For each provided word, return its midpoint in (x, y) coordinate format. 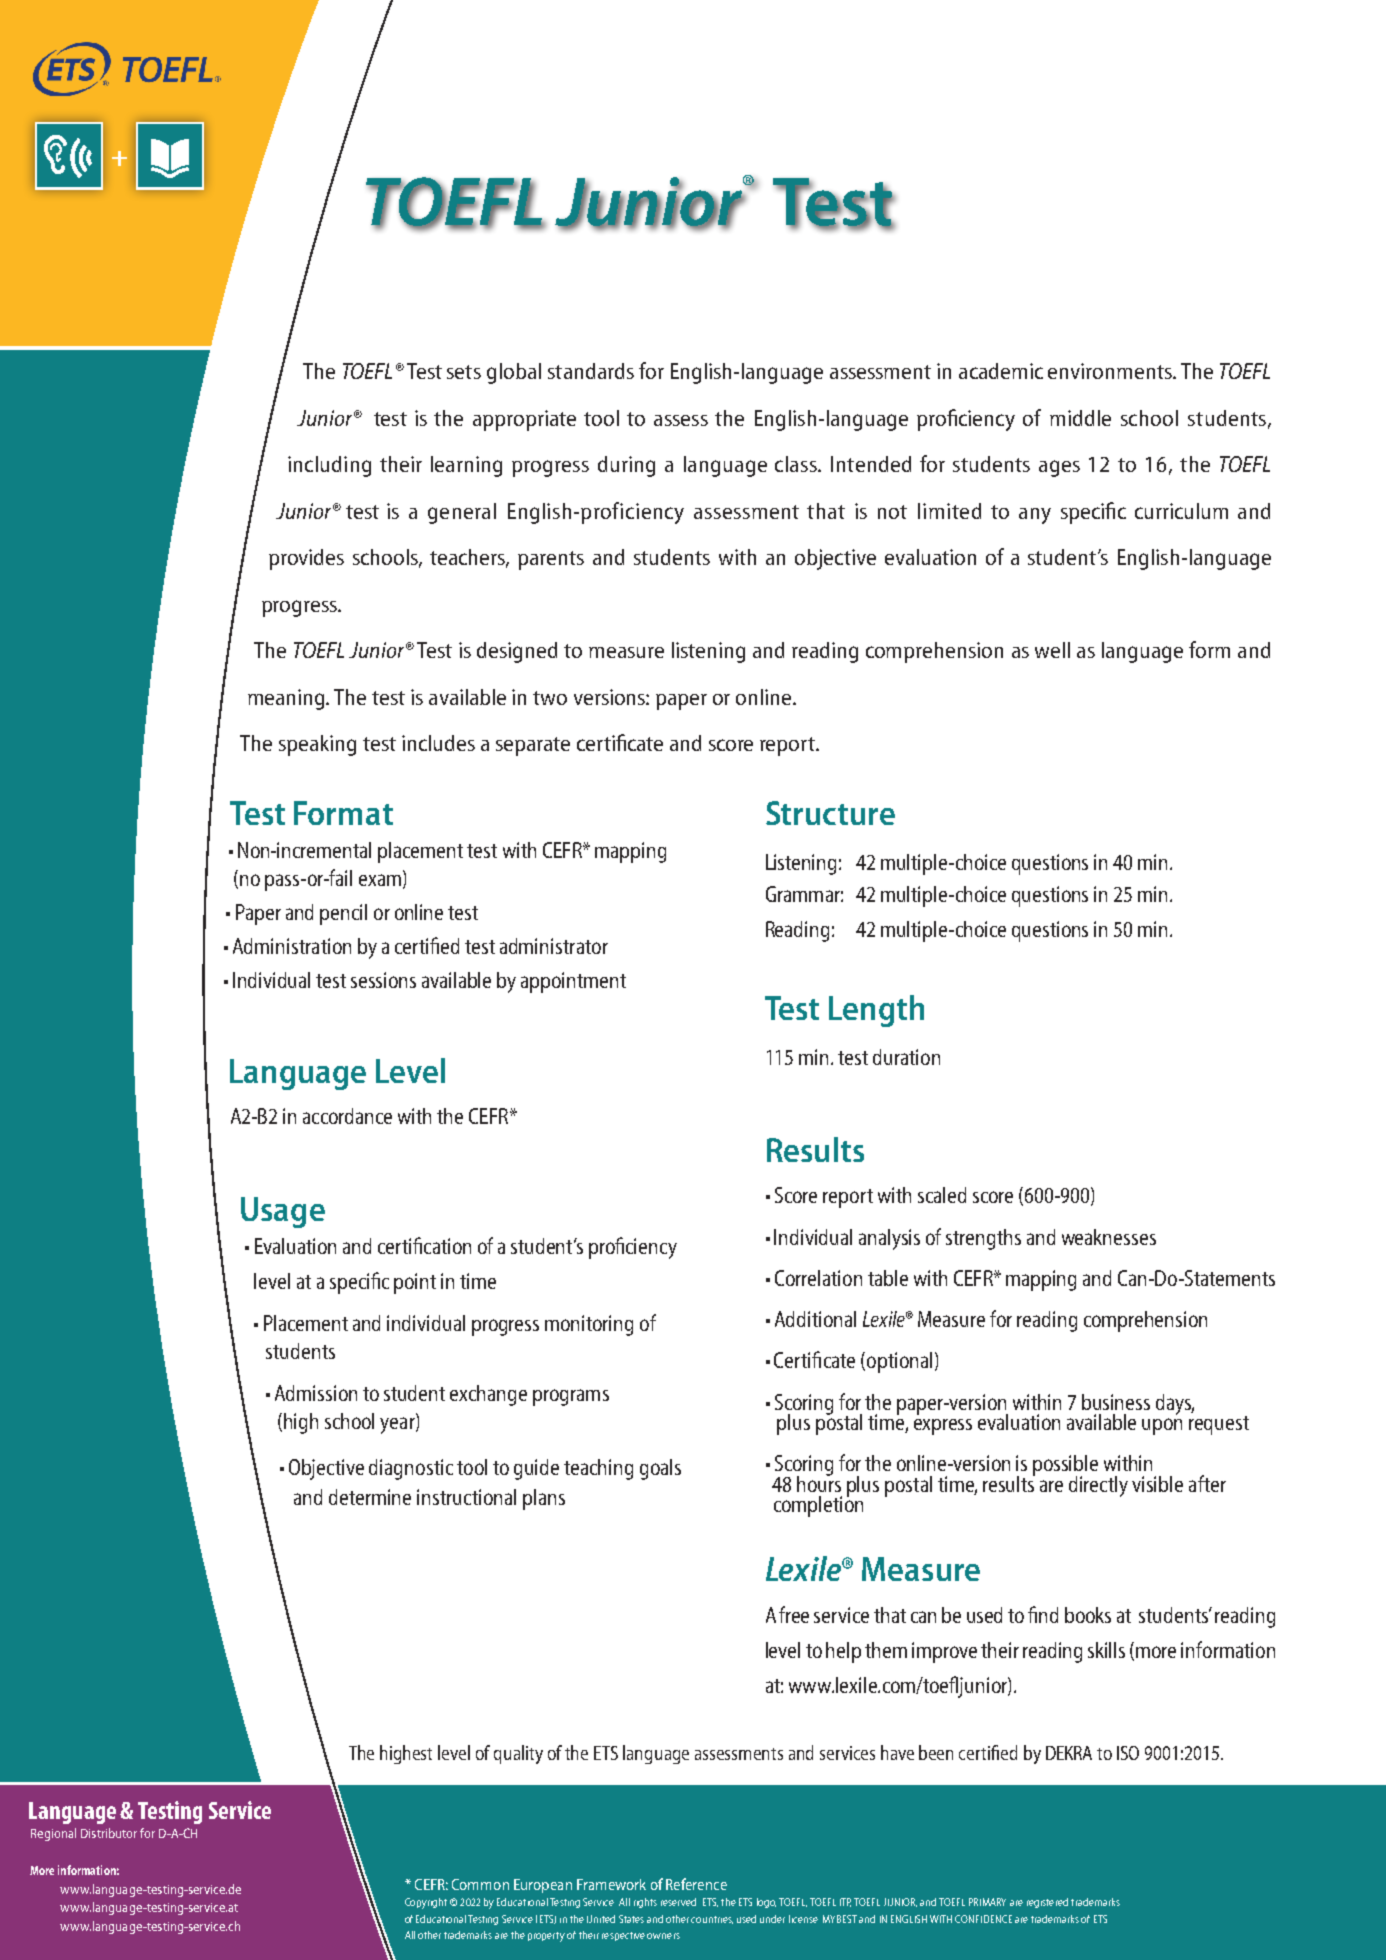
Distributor (109, 1833)
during (626, 466)
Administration (292, 946)
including (329, 466)
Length (876, 1011)
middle (1080, 418)
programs (571, 1397)
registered (1047, 1903)
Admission (316, 1393)
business (1116, 1402)
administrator (554, 946)
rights (645, 1903)
